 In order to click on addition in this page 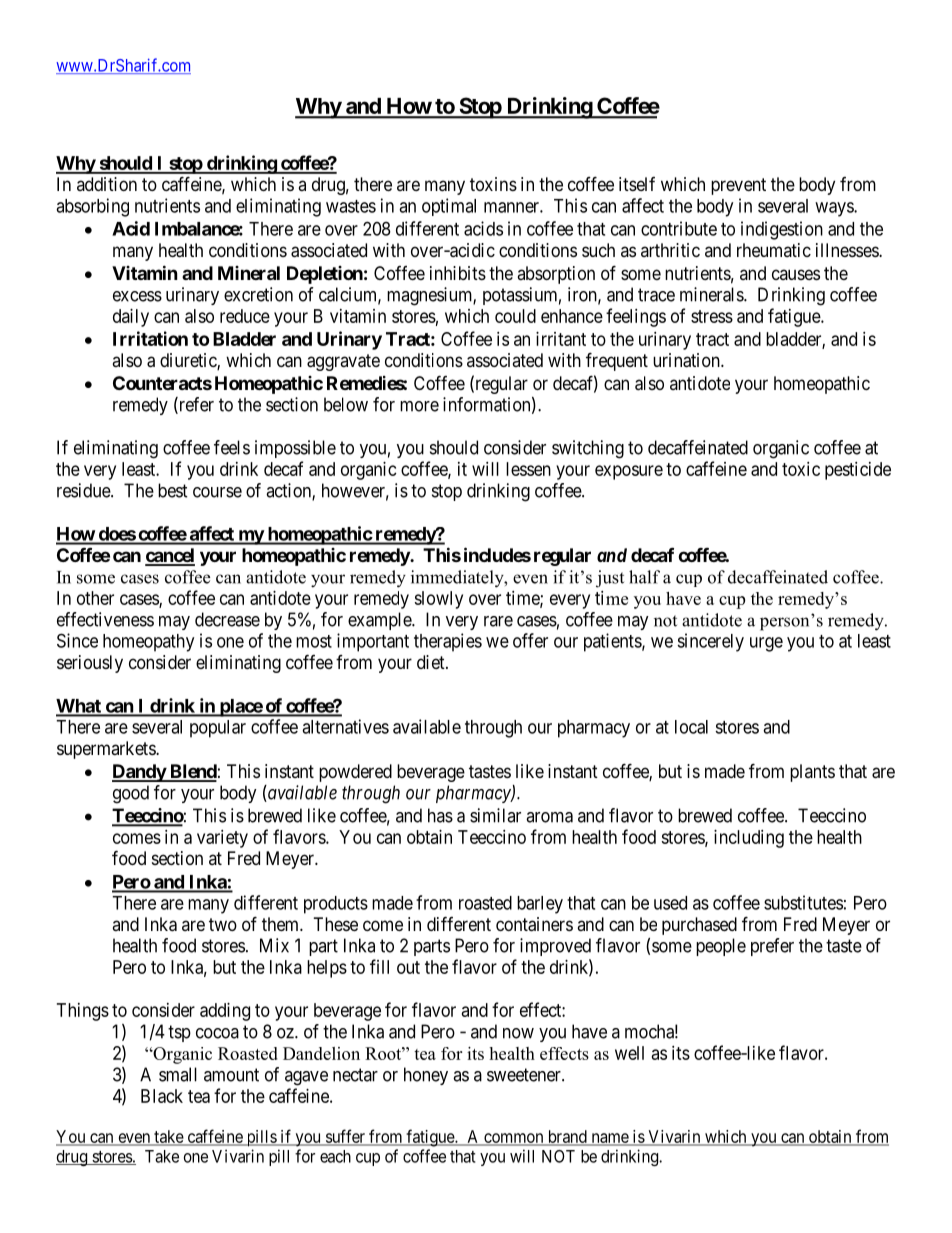, I will do `click(107, 184)`.
